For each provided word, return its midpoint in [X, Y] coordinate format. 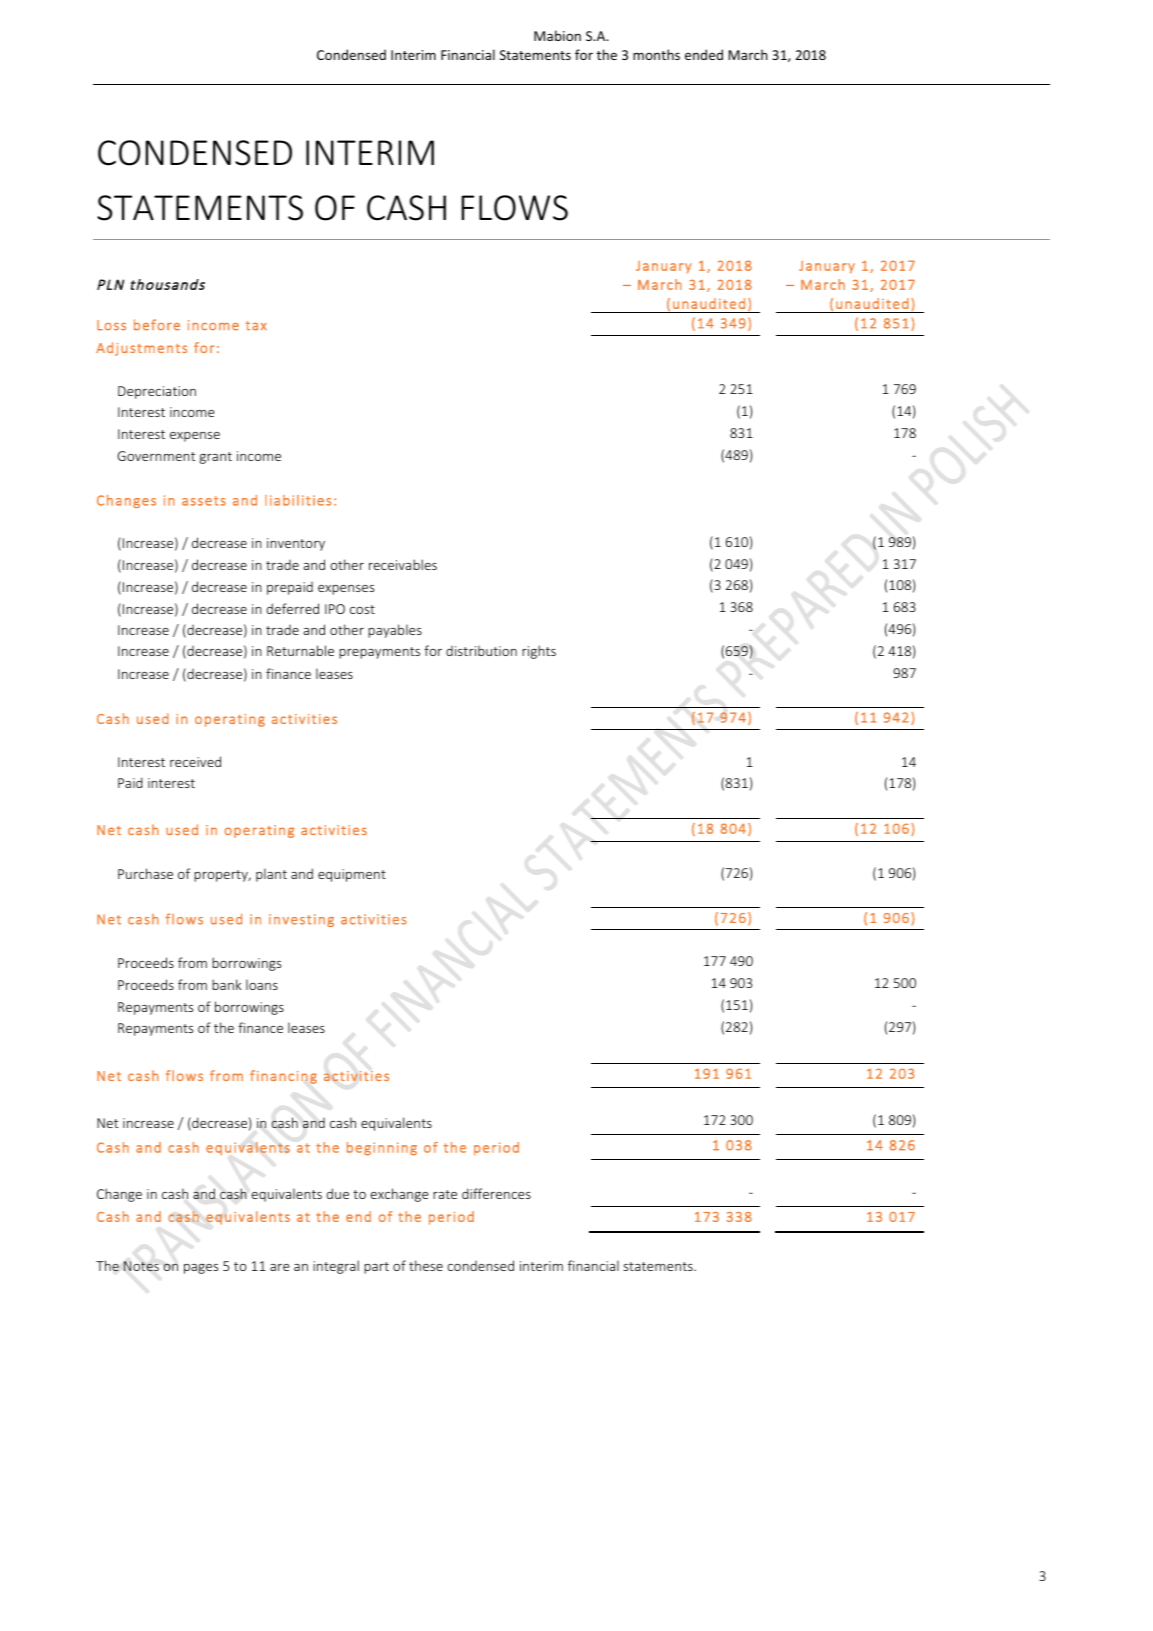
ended [704, 54]
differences [496, 1193]
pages [201, 1269]
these [426, 1265]
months [656, 54]
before [157, 325]
